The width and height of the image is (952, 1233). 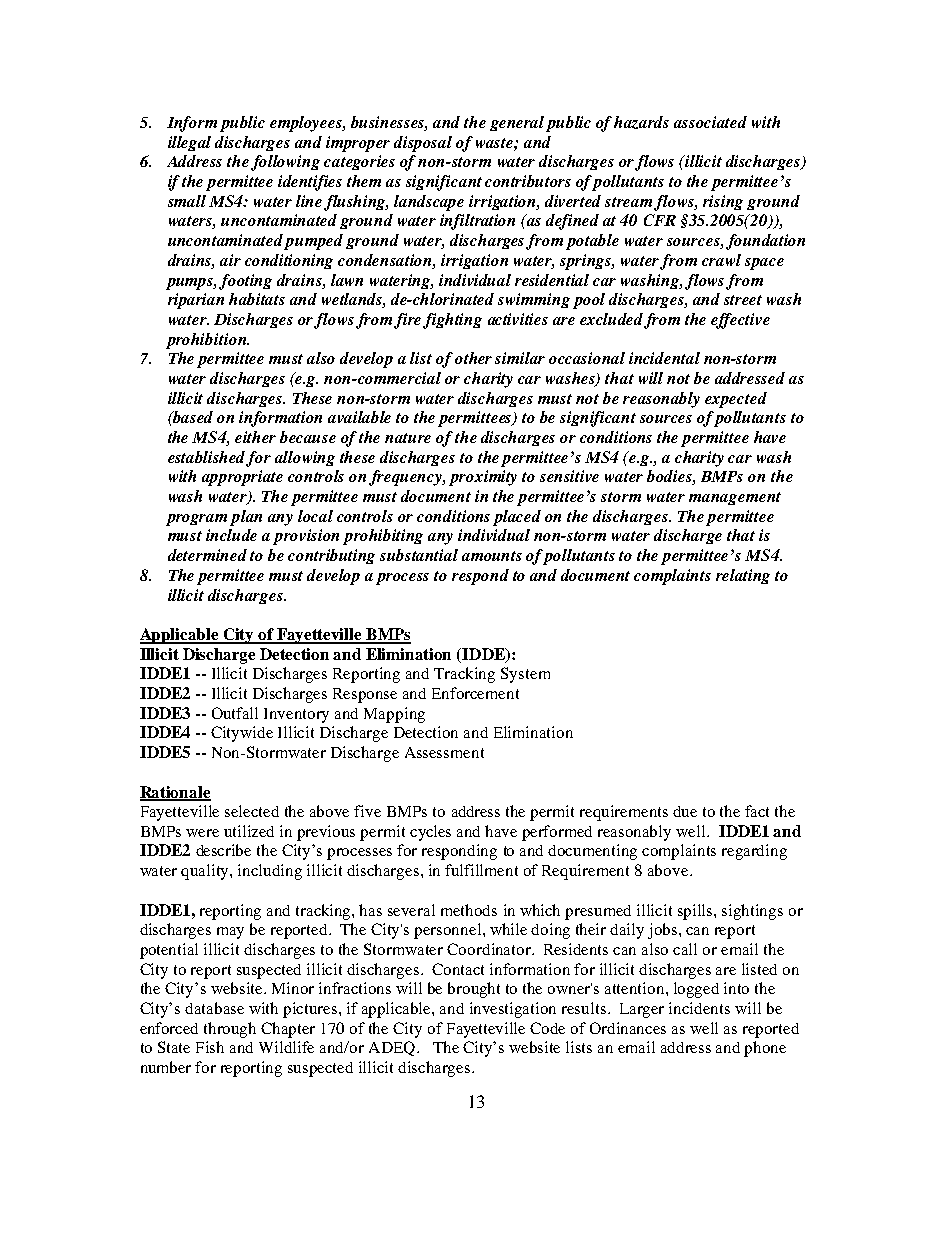 What do you see at coordinates (207, 555) in the image?
I see `determined` at bounding box center [207, 555].
